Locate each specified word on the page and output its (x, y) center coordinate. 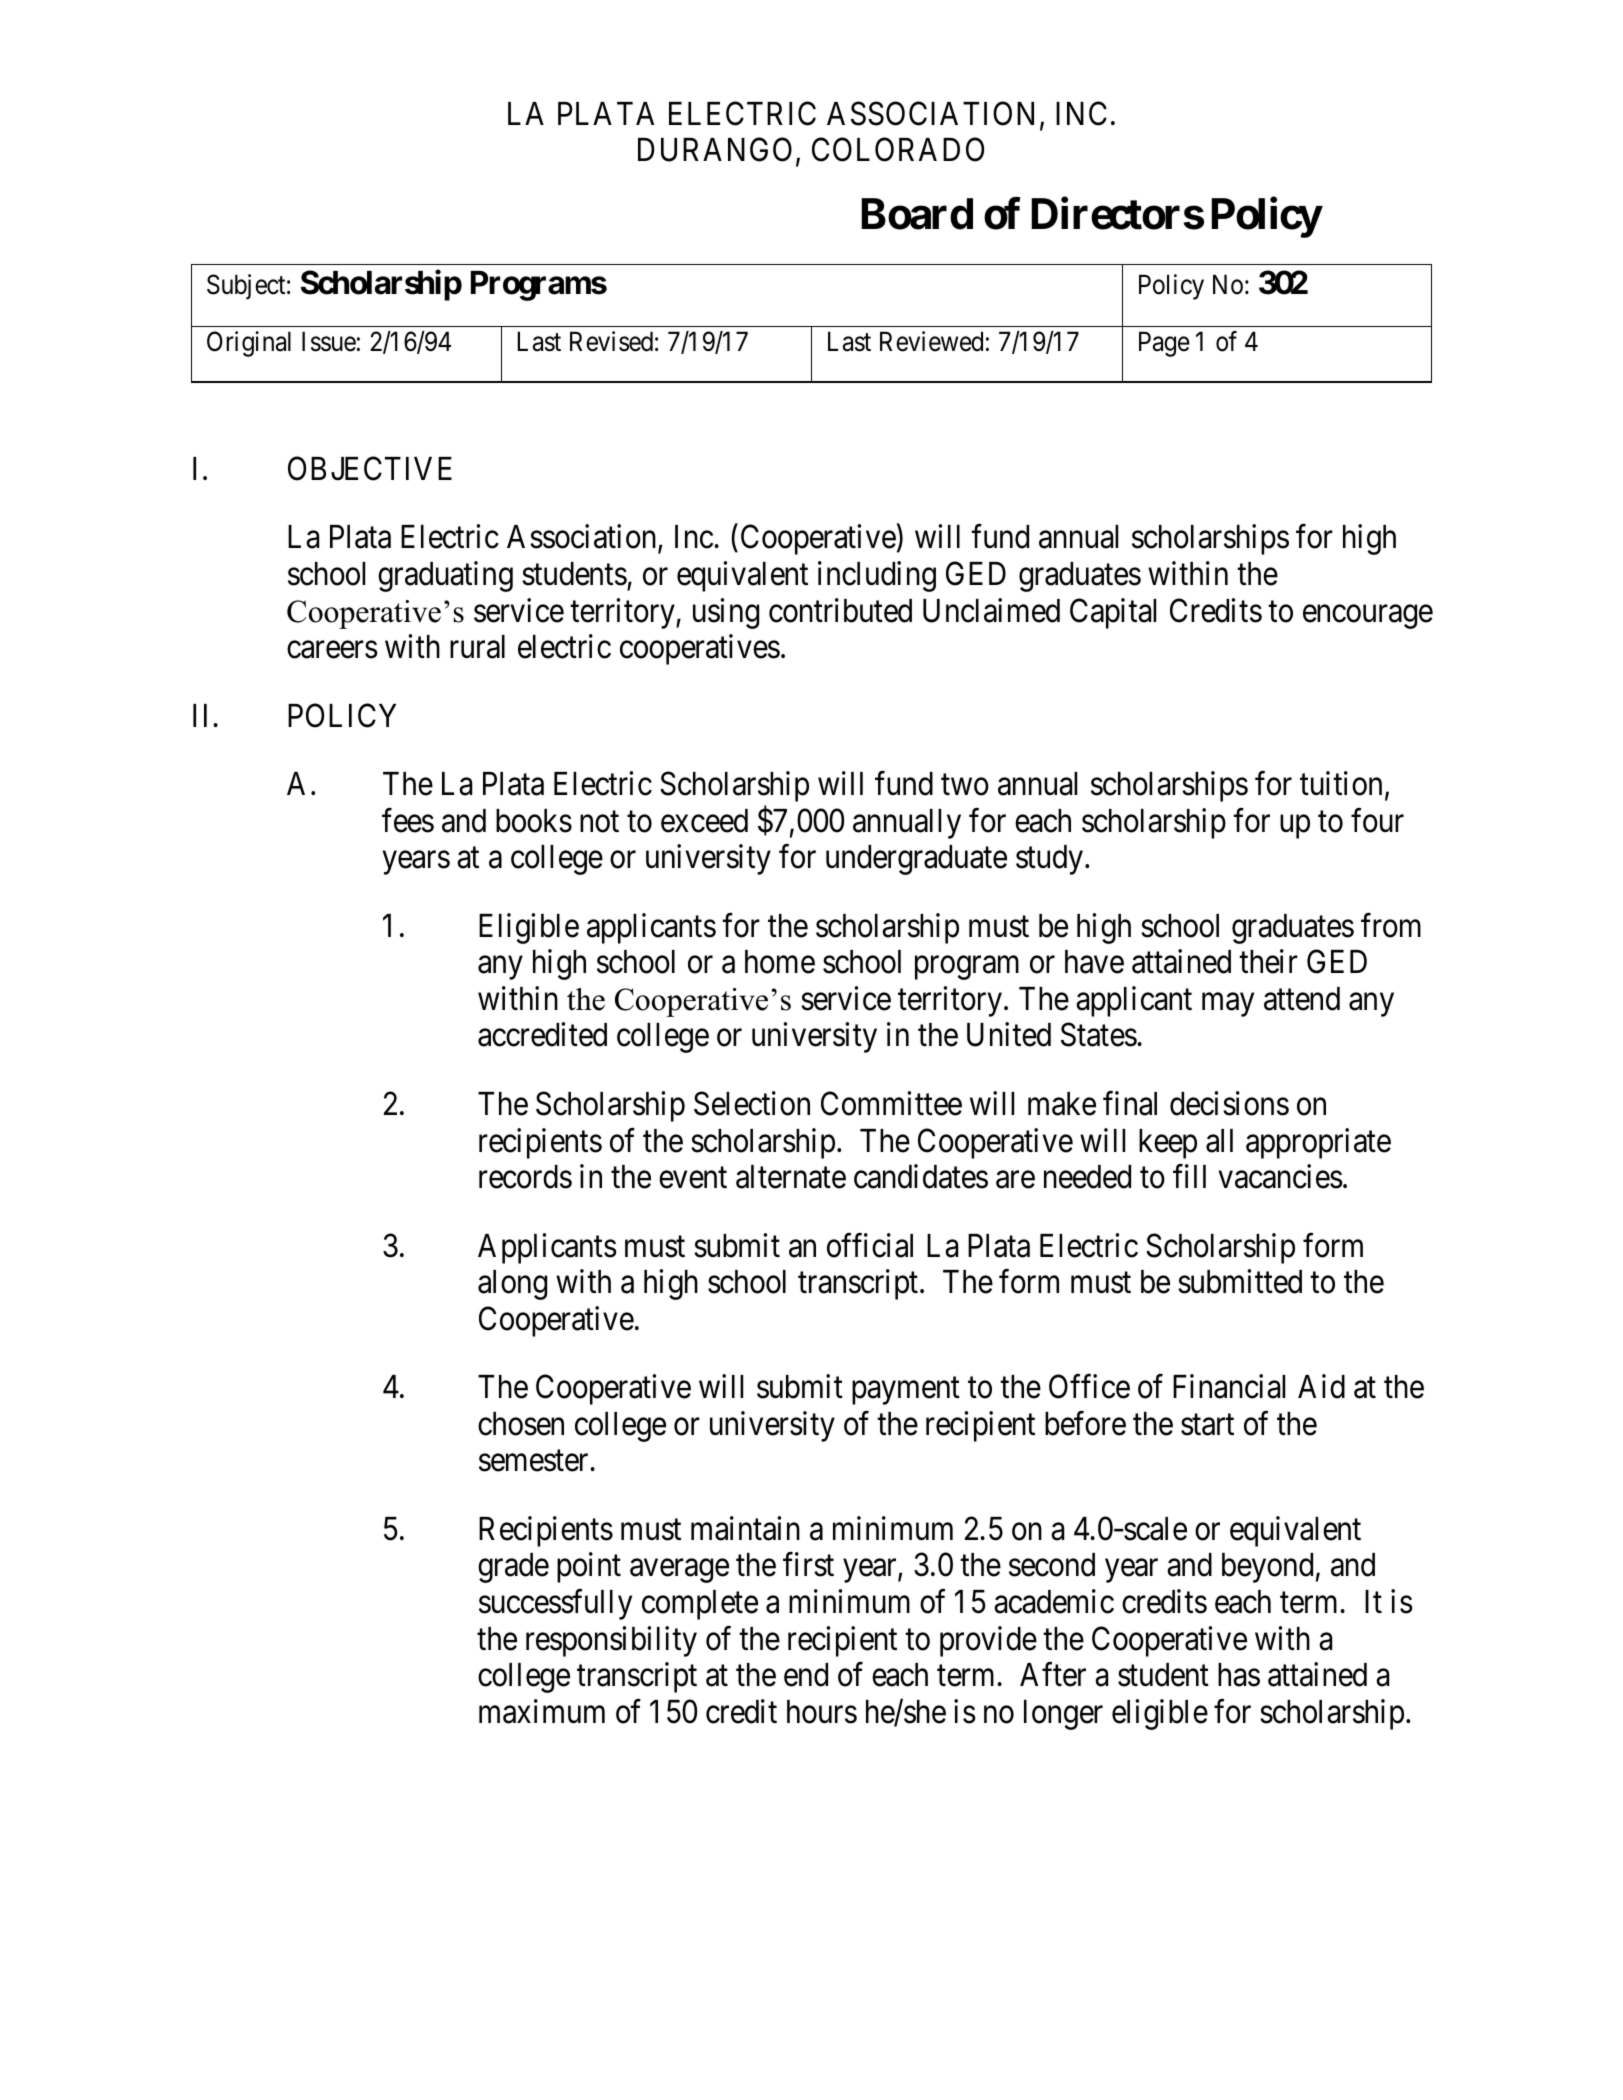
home (780, 962)
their (1268, 962)
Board (917, 214)
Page (1164, 344)
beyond (1267, 1568)
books (534, 821)
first (808, 1565)
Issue (329, 342)
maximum (542, 1711)
